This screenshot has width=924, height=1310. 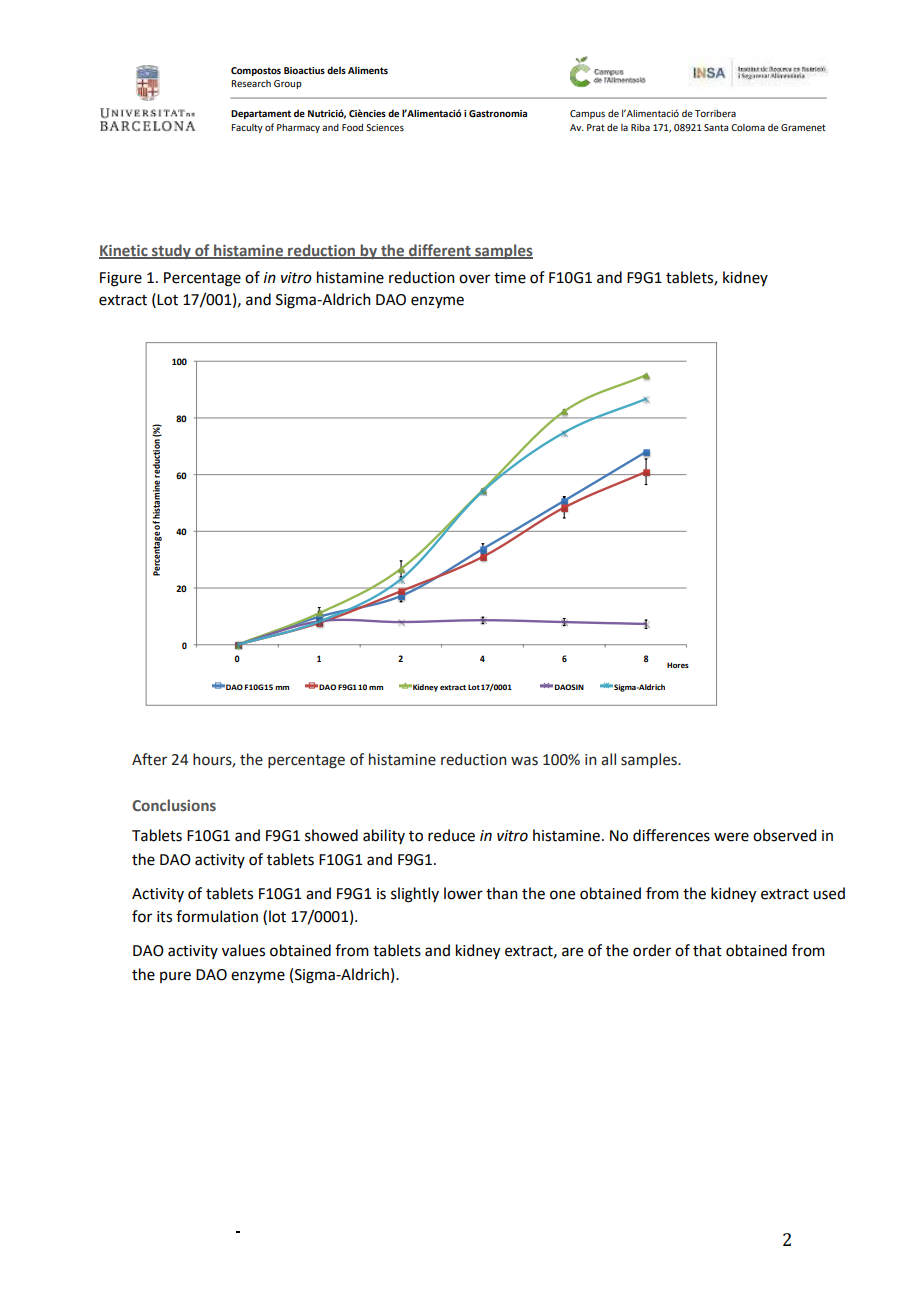 What do you see at coordinates (171, 251) in the screenshot?
I see `study` at bounding box center [171, 251].
